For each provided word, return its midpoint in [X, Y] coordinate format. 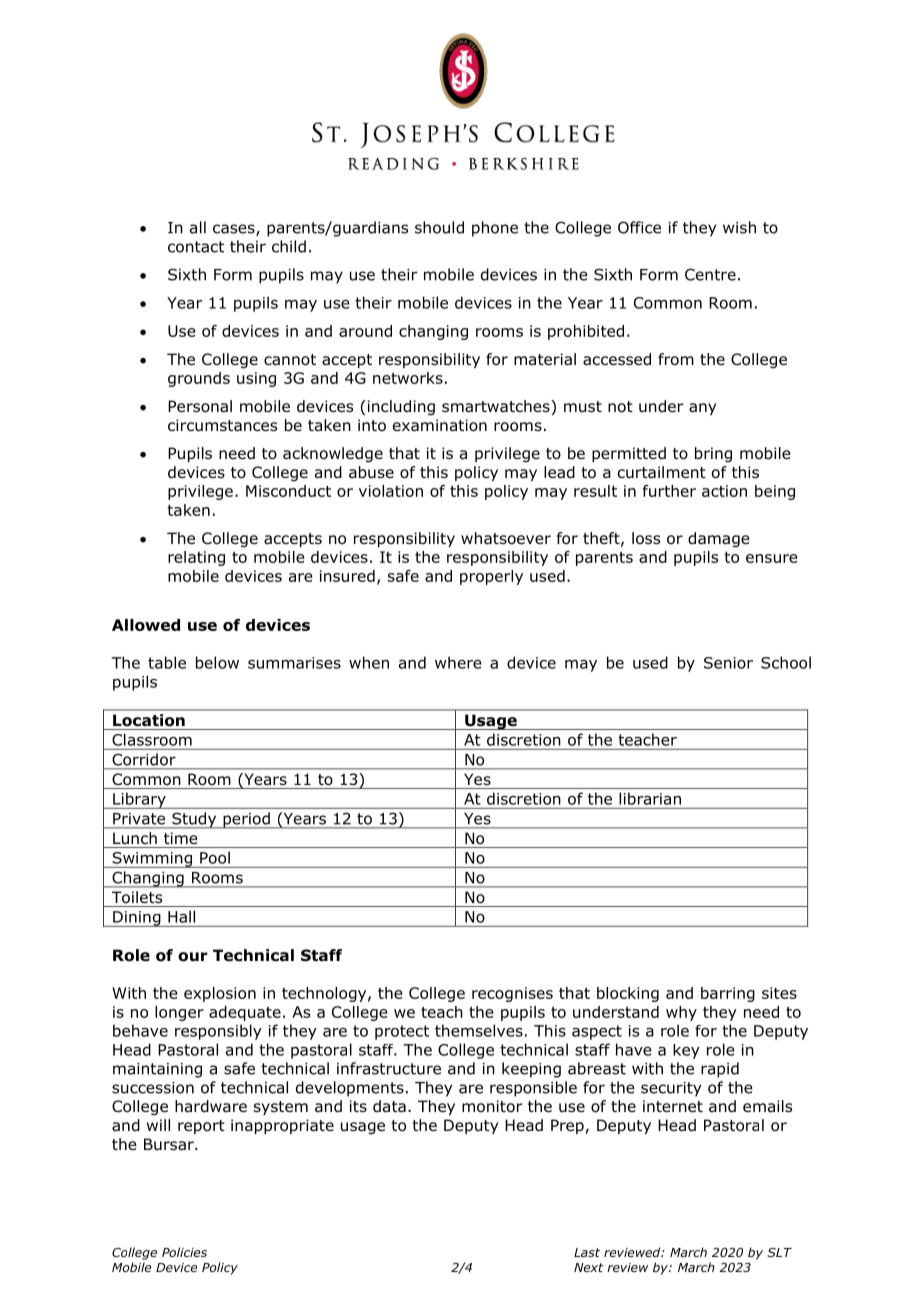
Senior [728, 663]
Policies [184, 1252]
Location [149, 720]
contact [196, 247]
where [458, 662]
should [439, 227]
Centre [710, 274]
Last [587, 1252]
